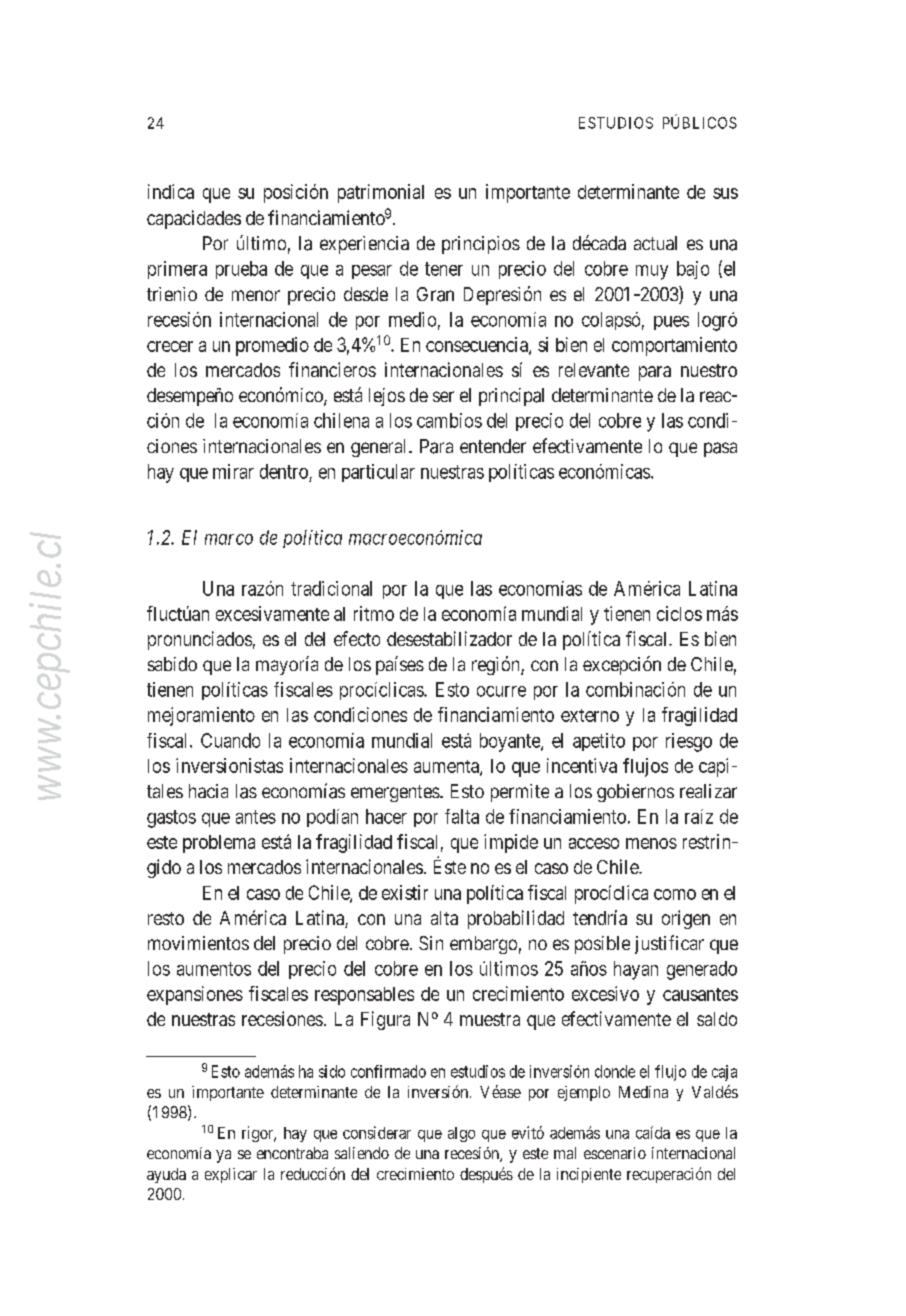 The width and height of the page is (906, 1316). Describe the element at coordinates (230, 740) in the page. I see `Cuando` at that location.
